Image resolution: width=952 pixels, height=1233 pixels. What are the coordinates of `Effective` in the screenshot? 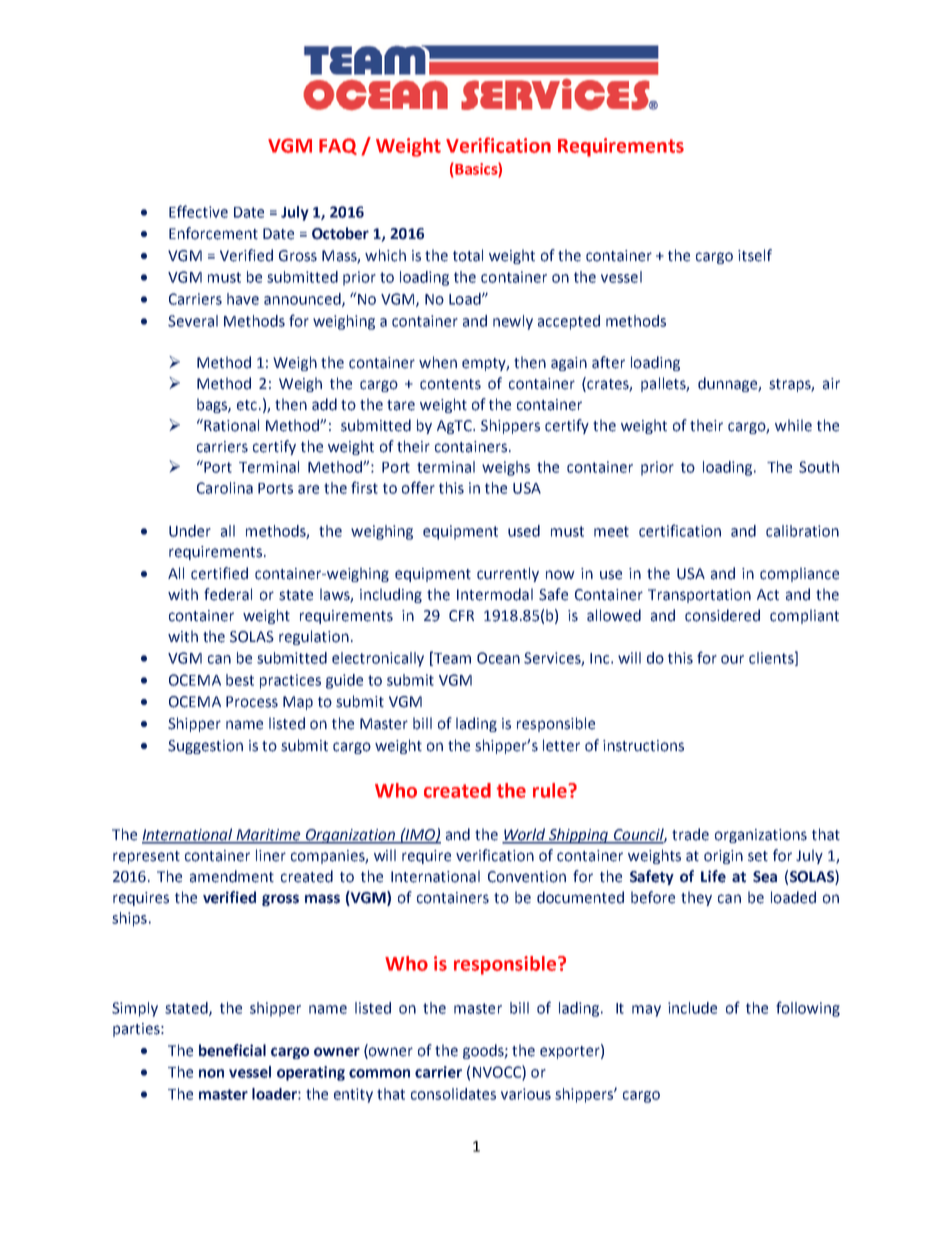 It's located at (198, 211).
